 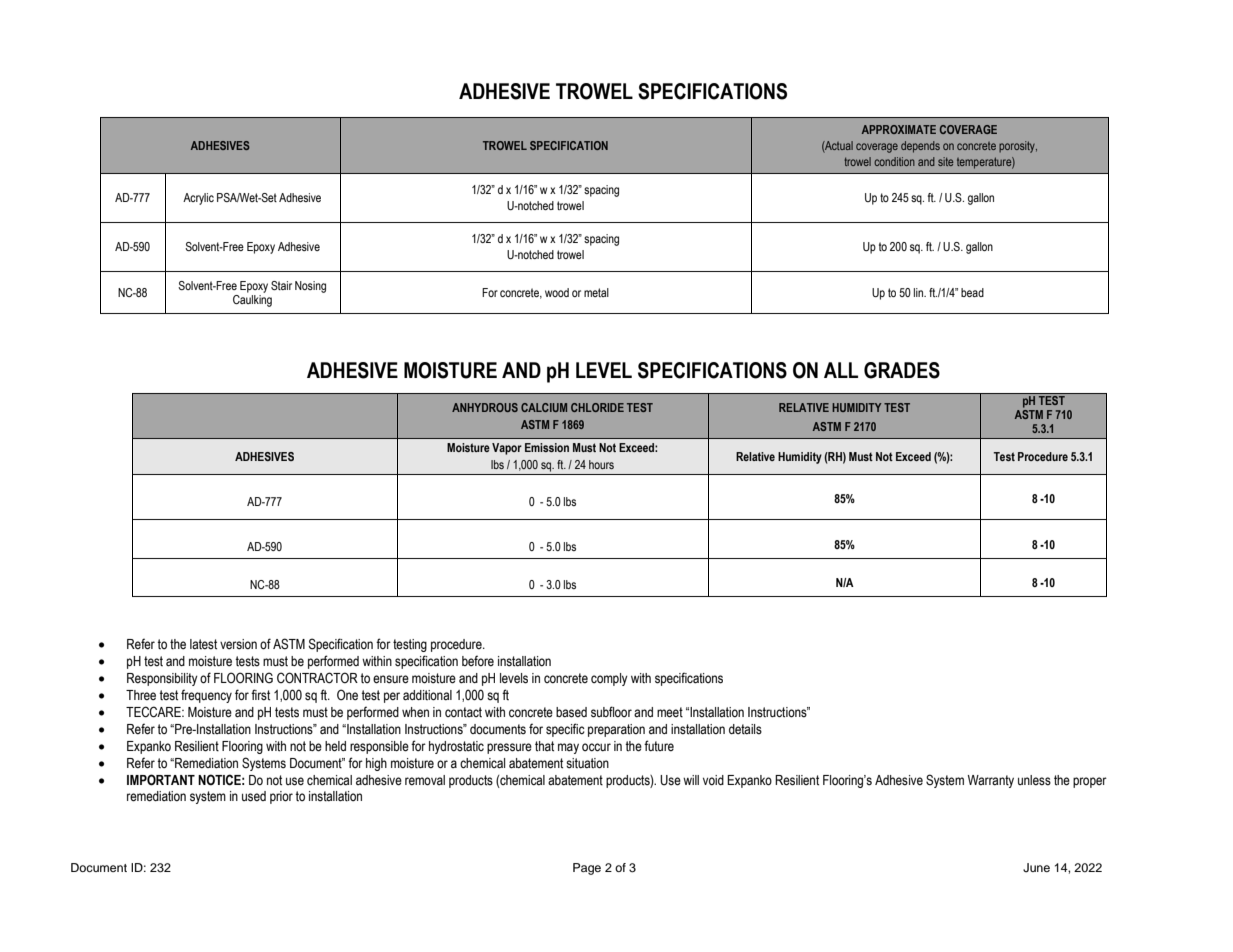 What do you see at coordinates (972, 292) in the image?
I see `bead` at bounding box center [972, 292].
